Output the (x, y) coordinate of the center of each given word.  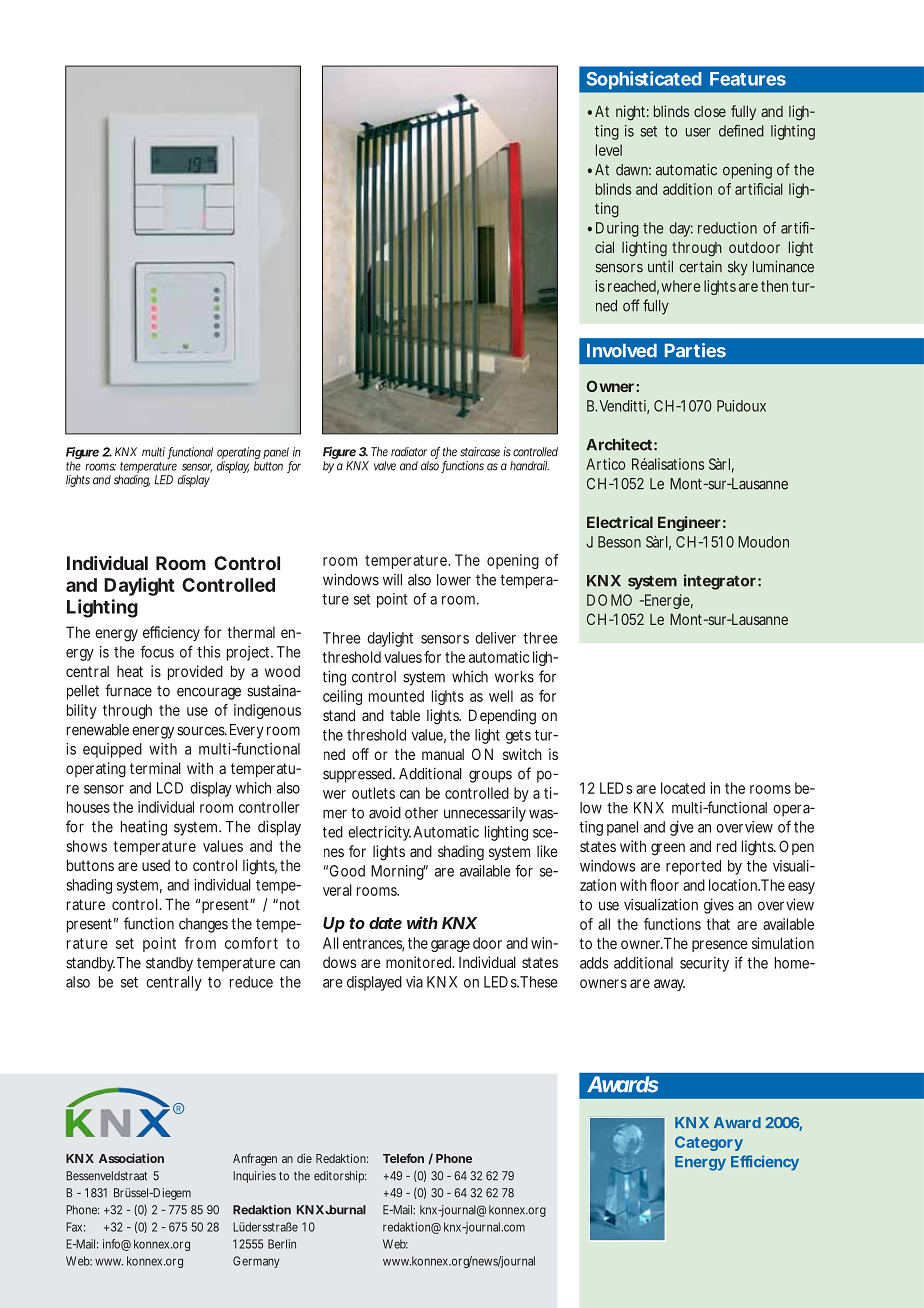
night (632, 113)
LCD (170, 788)
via (414, 982)
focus (157, 651)
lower (454, 580)
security (704, 964)
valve (385, 466)
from (200, 943)
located (683, 788)
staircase (482, 452)
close (710, 111)
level (609, 150)
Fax (75, 1227)
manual (443, 754)
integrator (720, 582)
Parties (695, 350)
